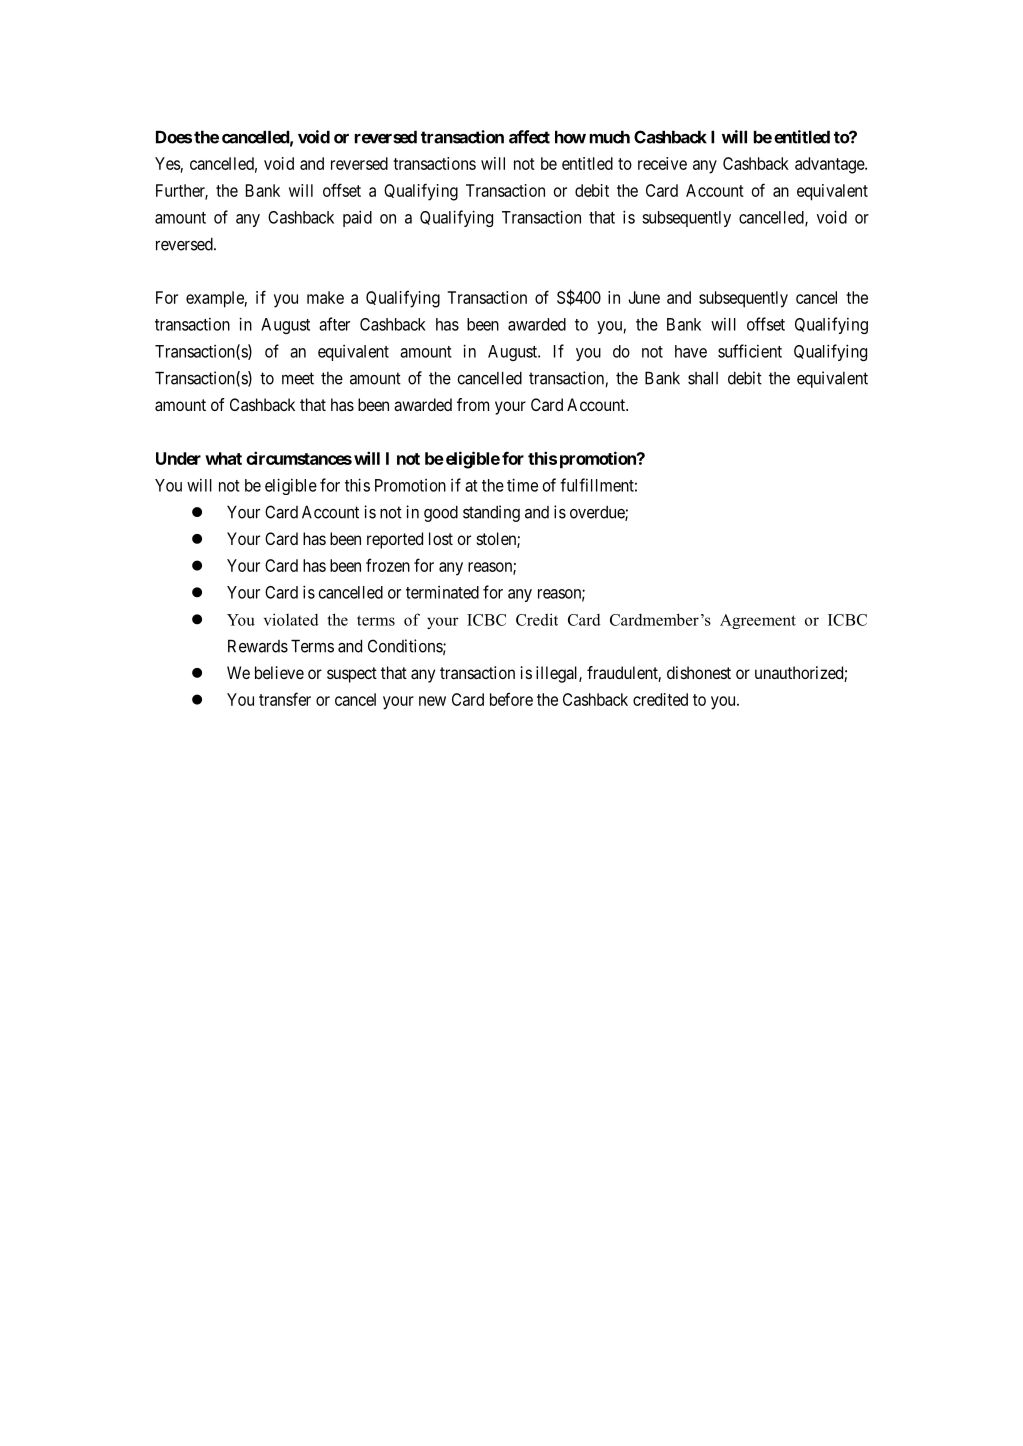 Image resolution: width=1023 pixels, height=1446 pixels. Describe the element at coordinates (758, 621) in the screenshot. I see `Agreement` at that location.
